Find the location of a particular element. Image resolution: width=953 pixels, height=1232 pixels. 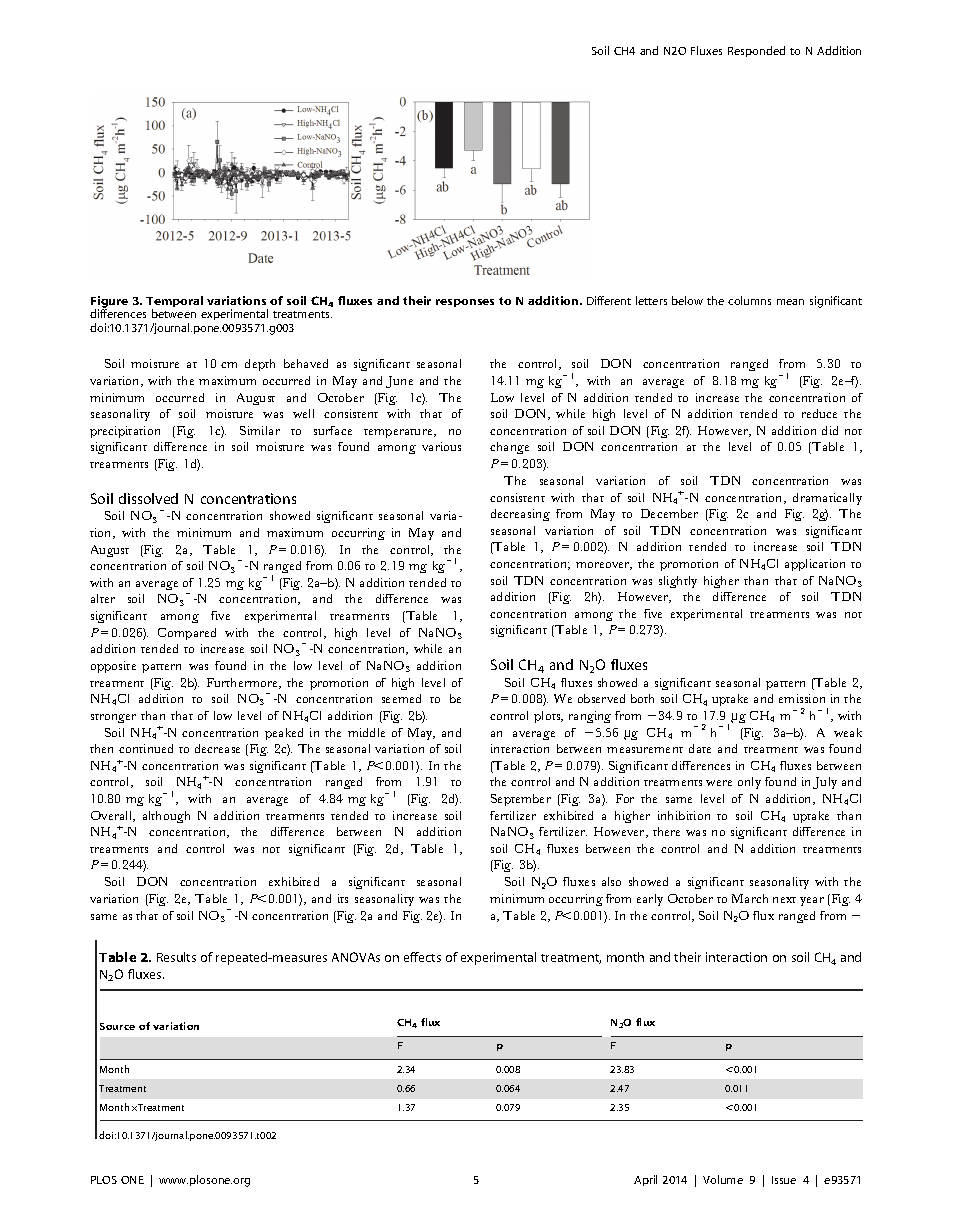

Issue is located at coordinates (784, 1180).
